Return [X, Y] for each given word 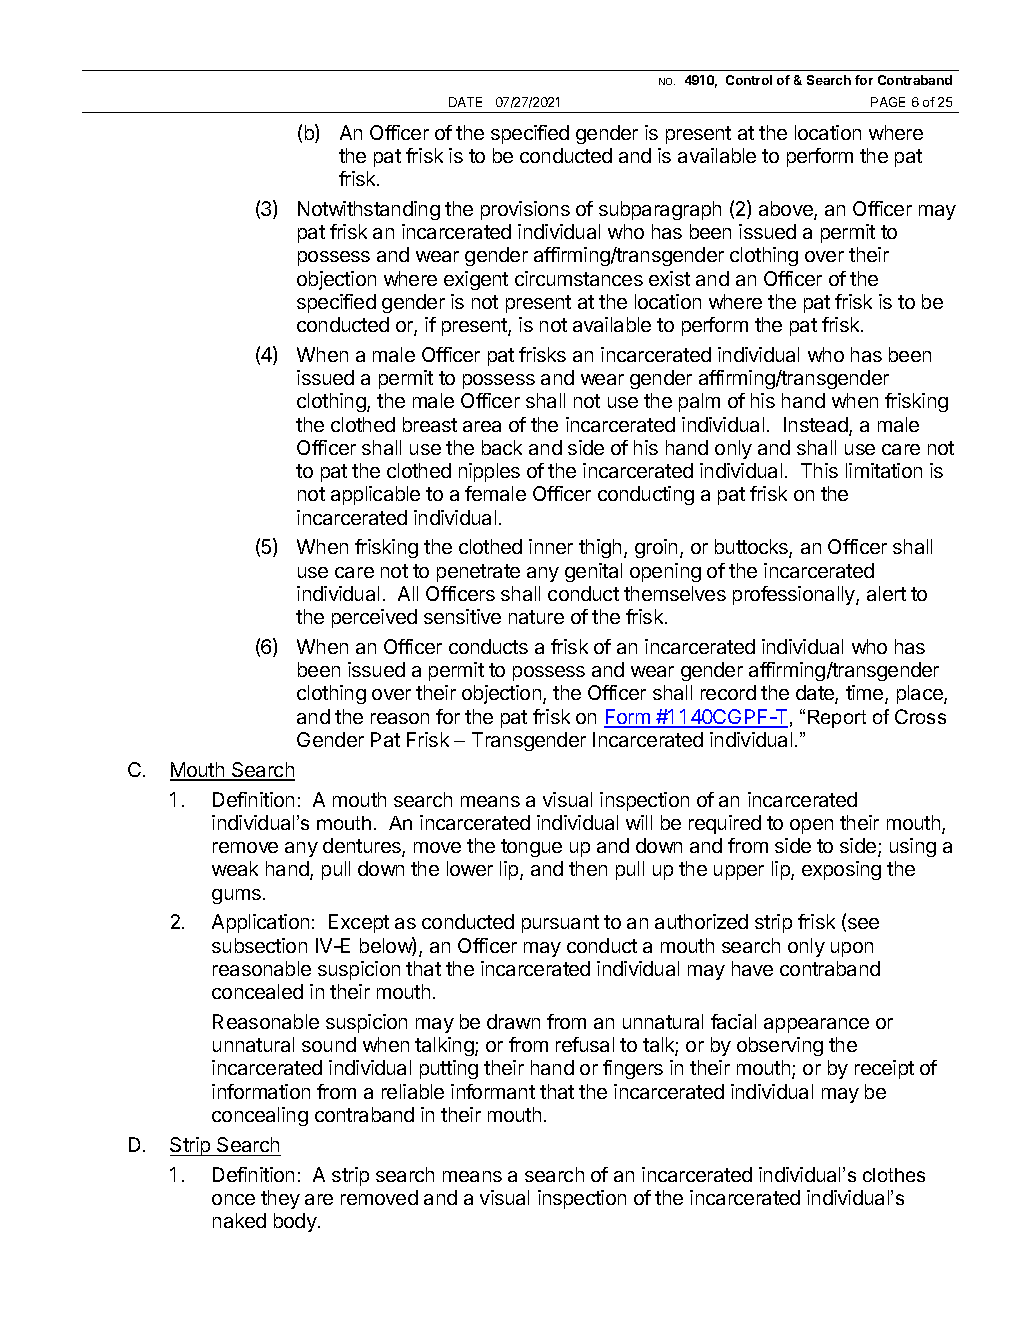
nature [536, 617]
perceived [374, 618]
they [280, 1199]
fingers [633, 1069]
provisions [525, 210]
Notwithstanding [369, 210]
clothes [894, 1175]
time [866, 694]
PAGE [888, 102]
